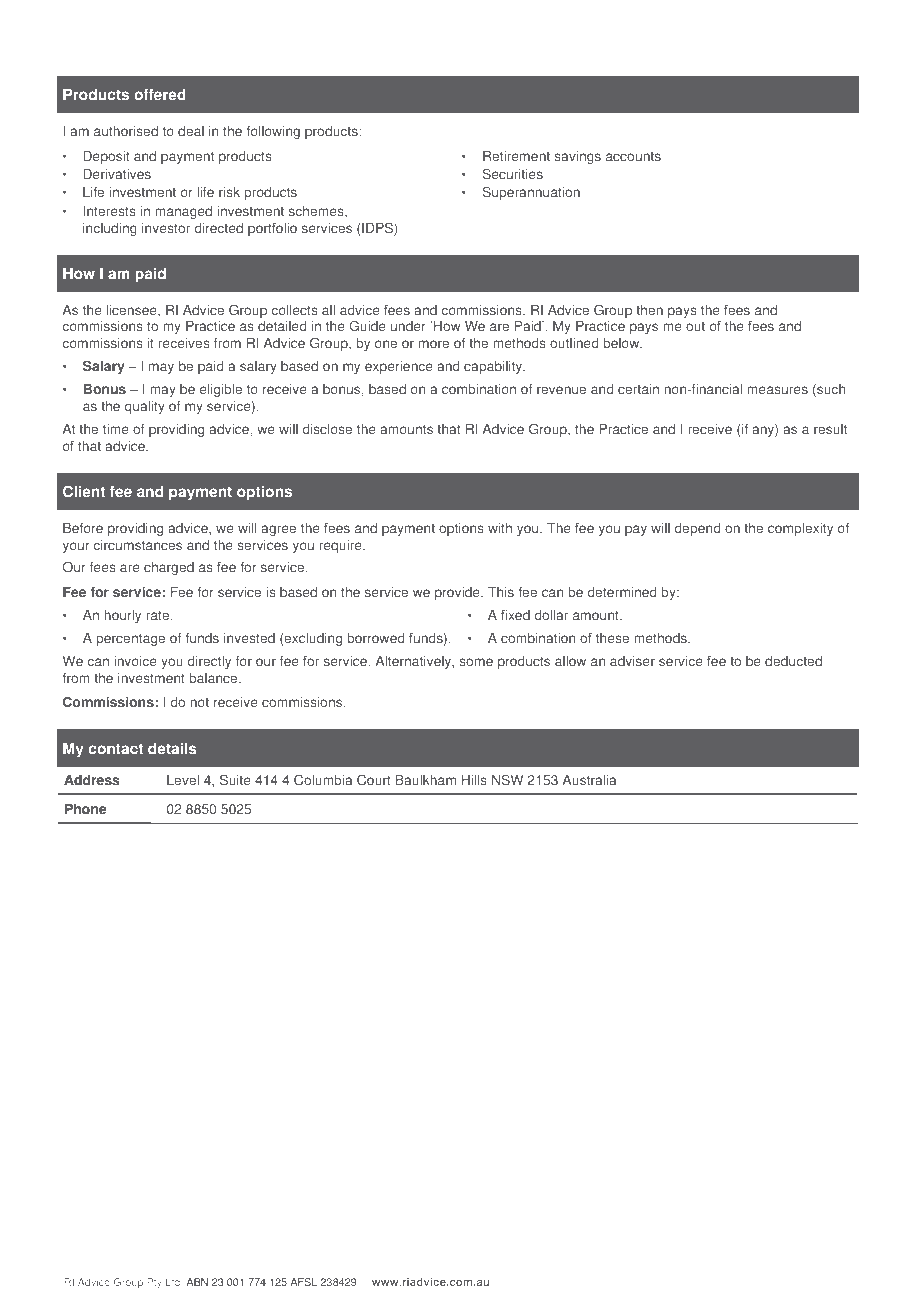 This screenshot has height=1308, width=924. Describe the element at coordinates (173, 1282) in the screenshot. I see `Ltd` at that location.
